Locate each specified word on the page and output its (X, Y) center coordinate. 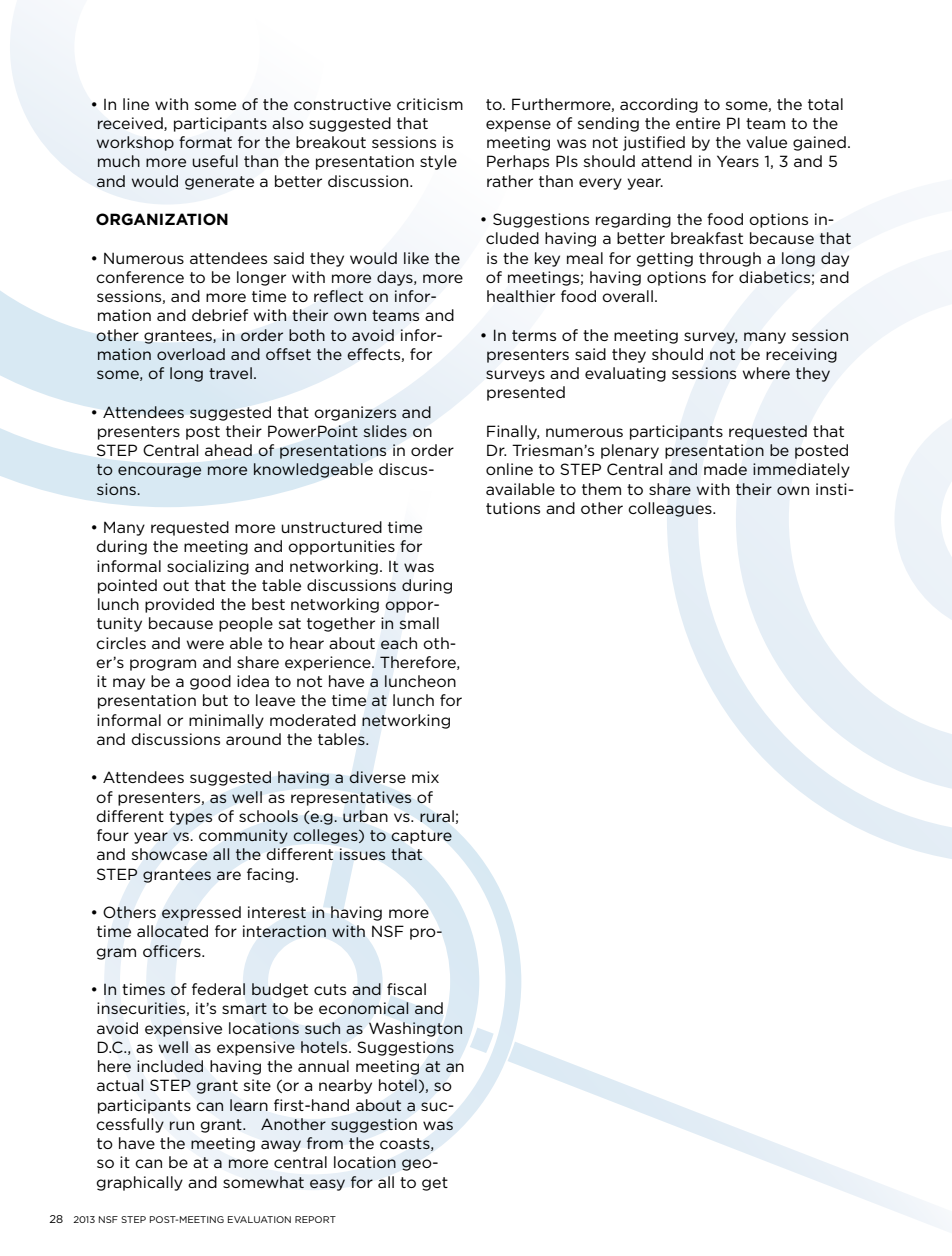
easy (327, 1185)
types (190, 818)
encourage (159, 472)
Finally (513, 432)
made (725, 469)
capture (421, 837)
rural (437, 816)
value (766, 142)
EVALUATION (259, 1219)
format (205, 142)
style (438, 162)
